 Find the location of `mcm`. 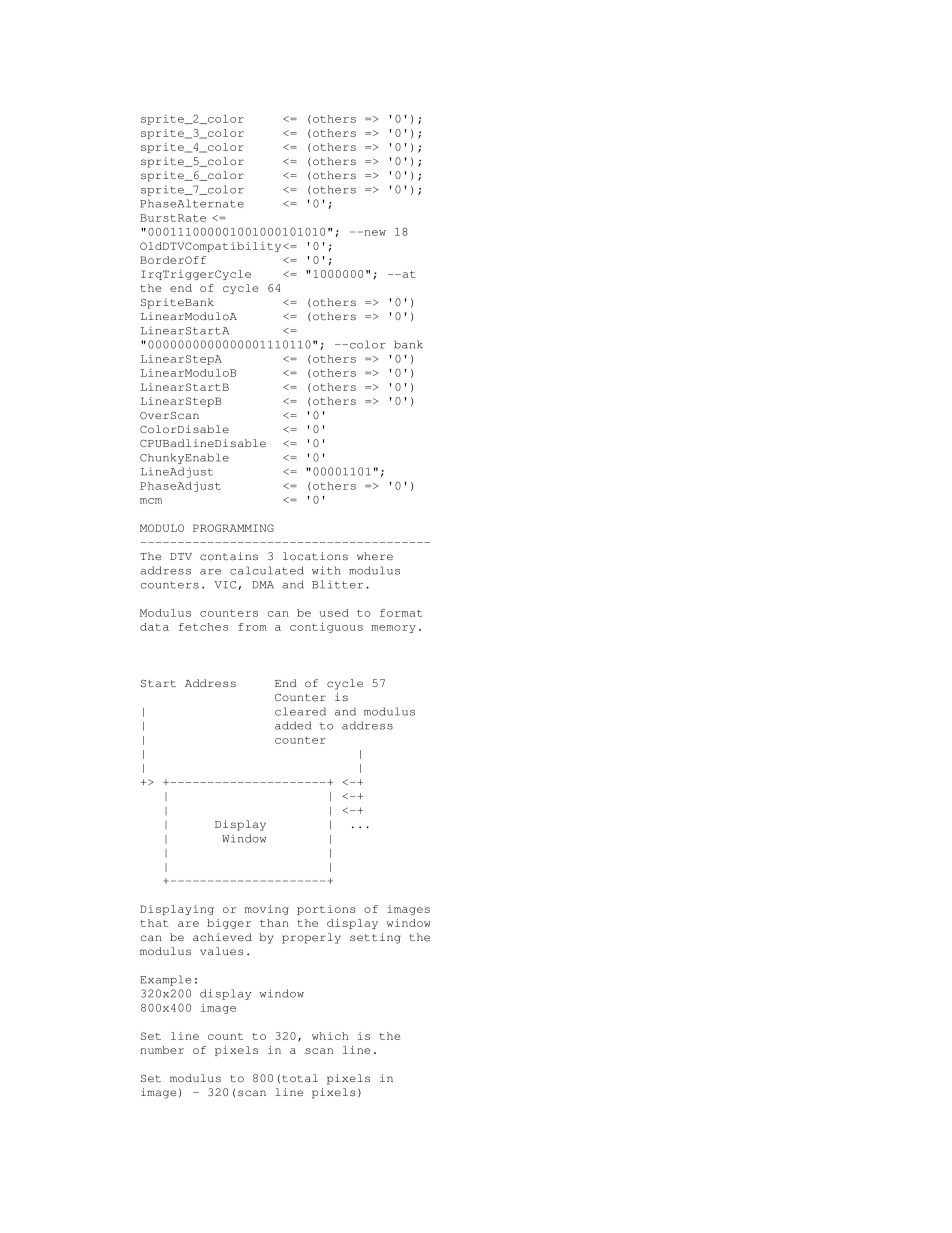

mcm is located at coordinates (151, 501).
